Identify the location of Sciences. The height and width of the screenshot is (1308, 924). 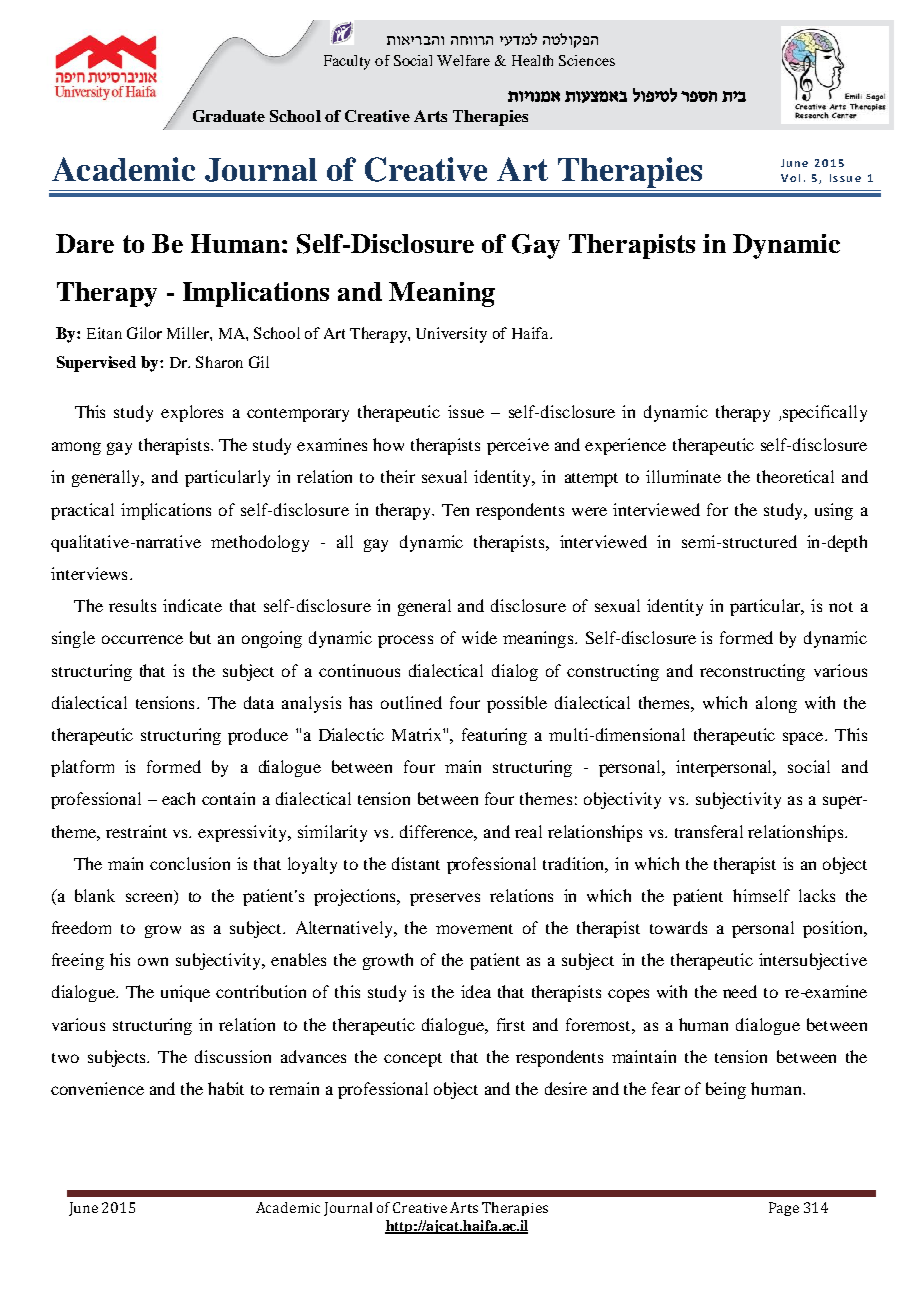
(587, 60).
